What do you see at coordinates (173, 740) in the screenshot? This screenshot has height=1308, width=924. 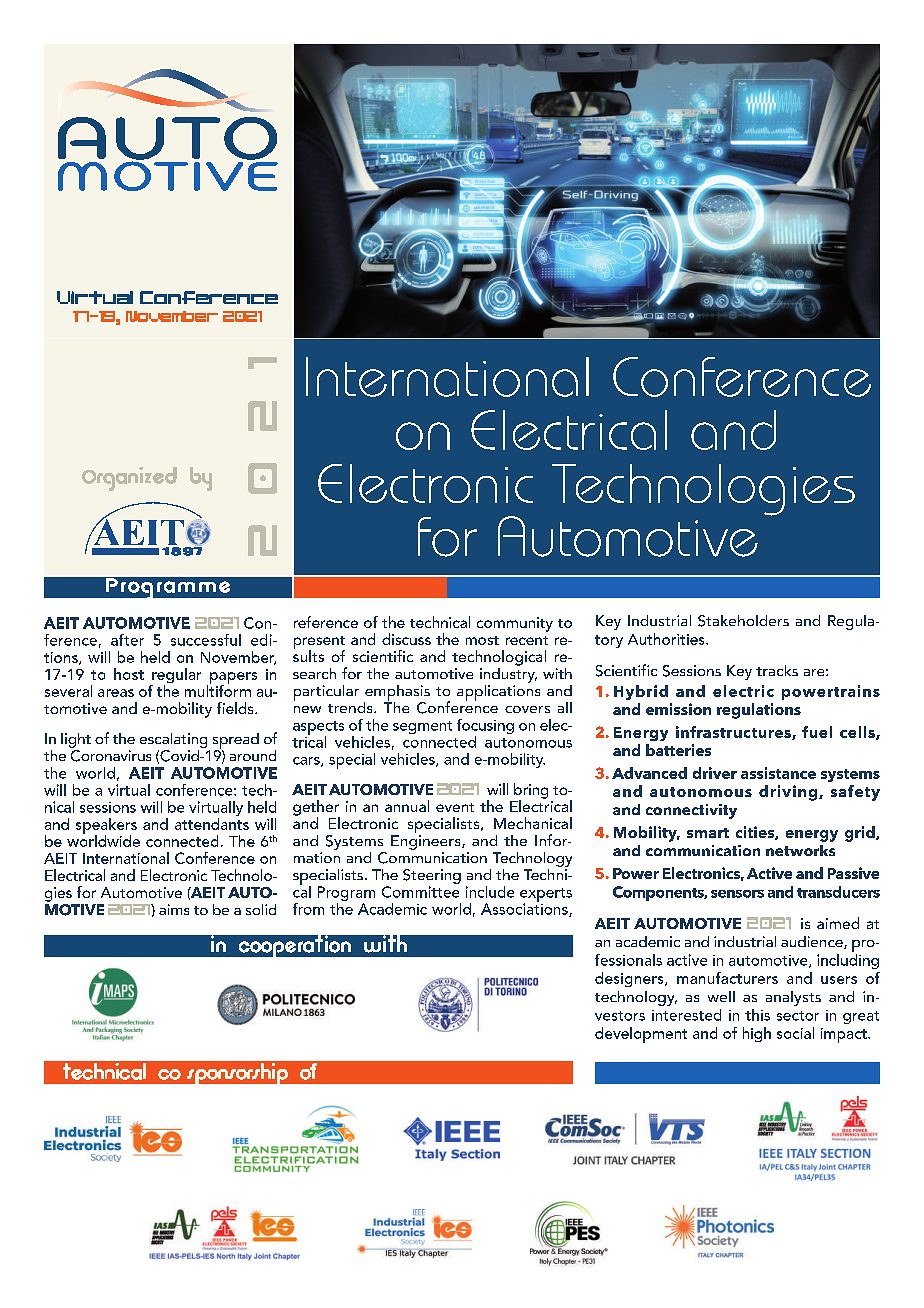 I see `escalating` at bounding box center [173, 740].
